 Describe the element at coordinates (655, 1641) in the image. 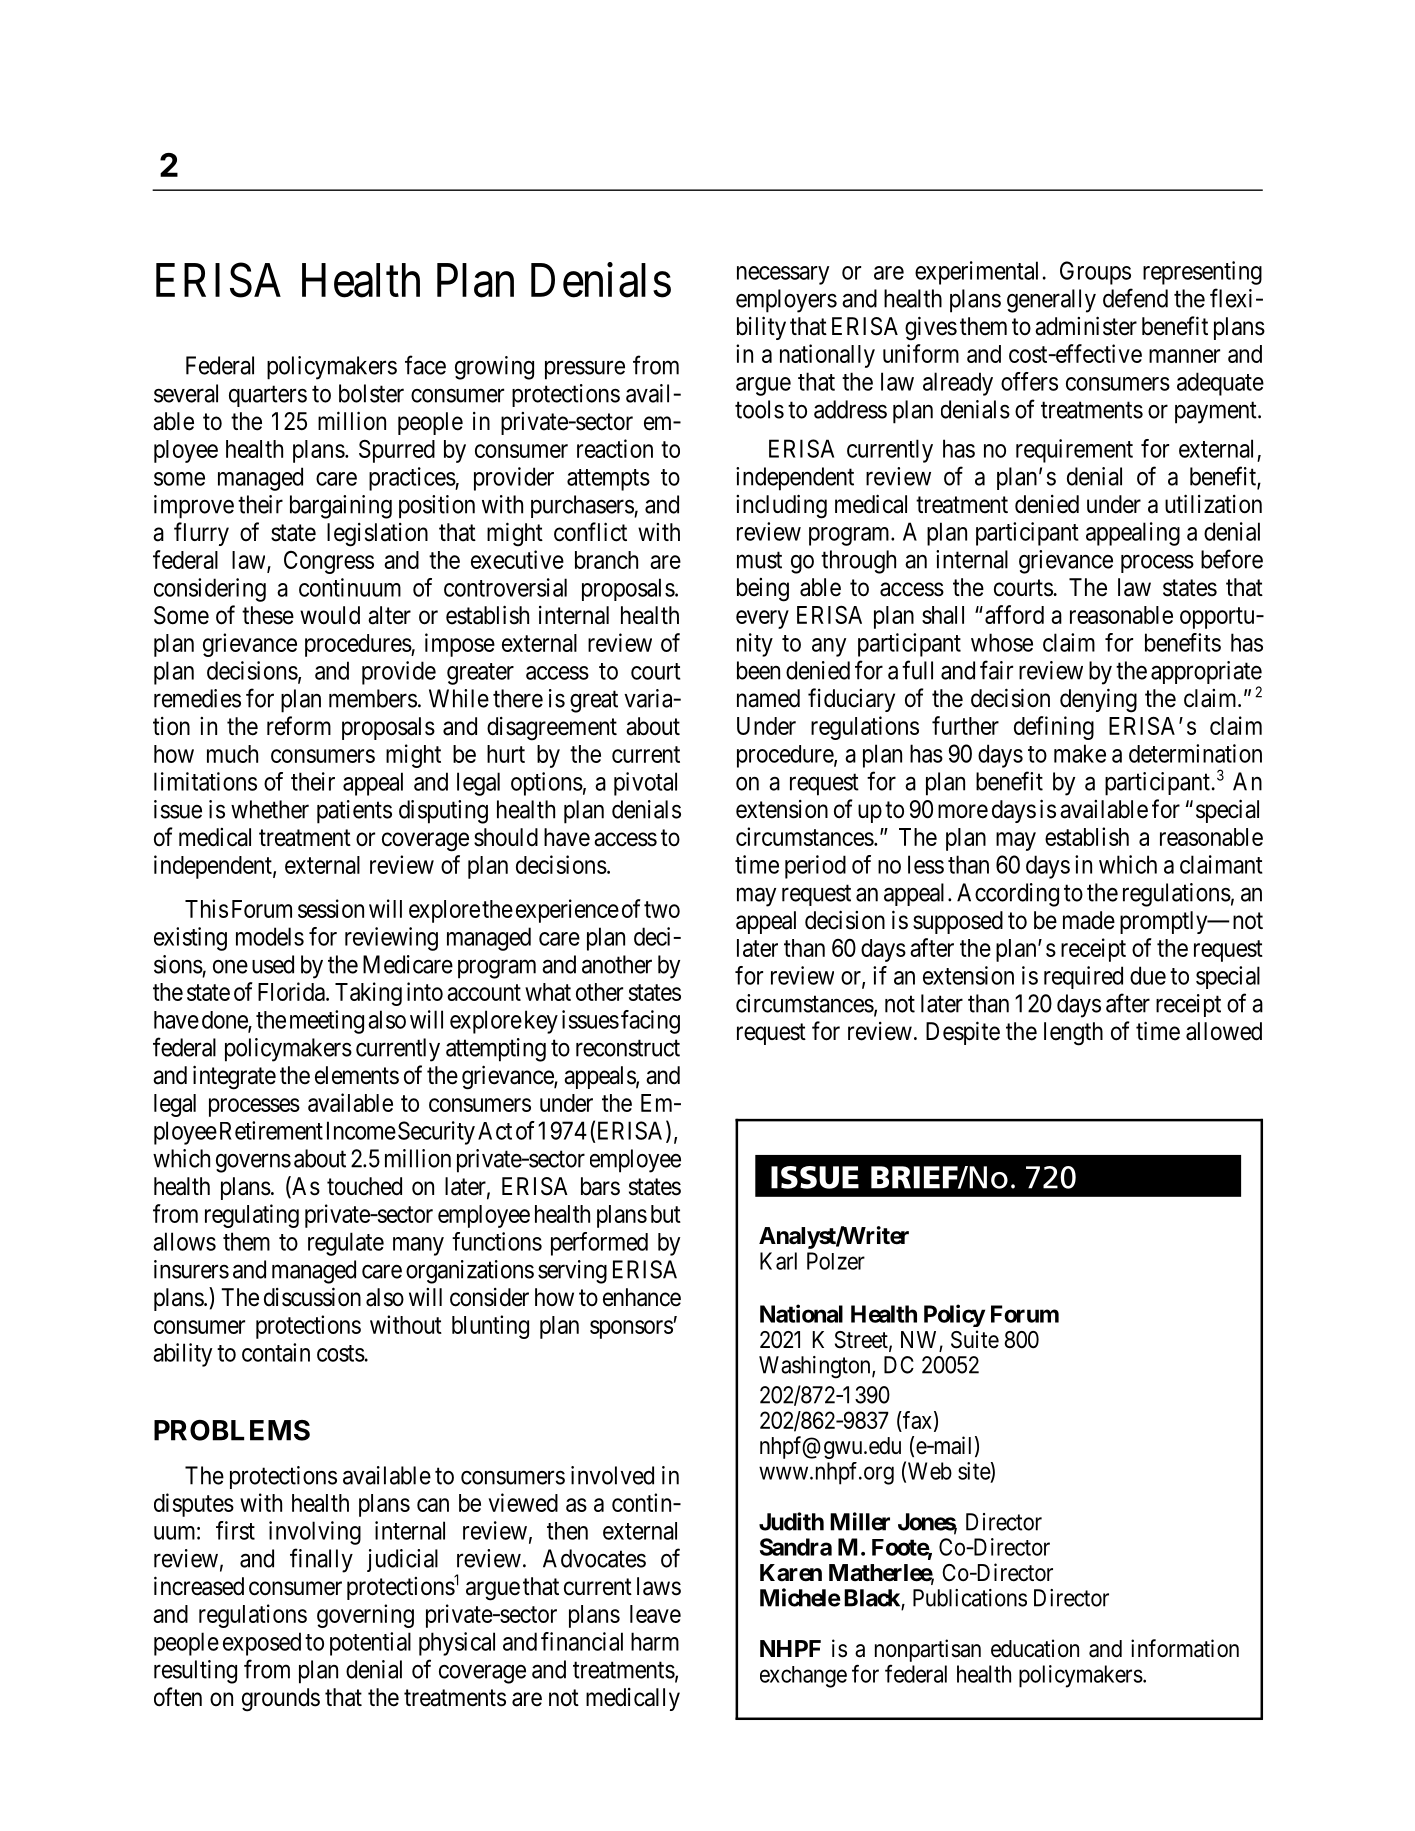

I see `harm` at that location.
